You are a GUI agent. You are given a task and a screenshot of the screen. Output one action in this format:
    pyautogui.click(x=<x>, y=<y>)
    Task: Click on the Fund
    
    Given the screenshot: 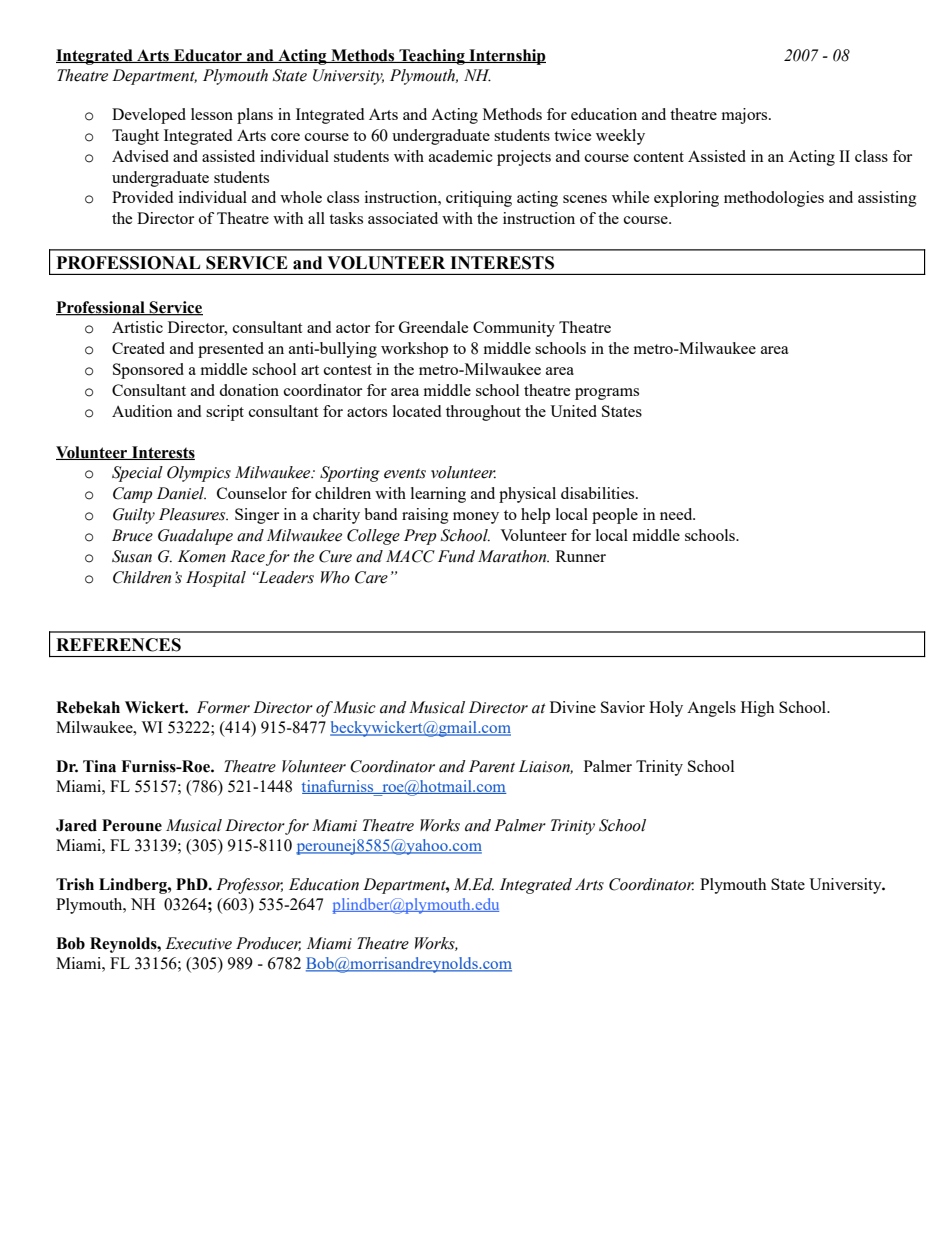 What is the action you would take?
    pyautogui.click(x=456, y=556)
